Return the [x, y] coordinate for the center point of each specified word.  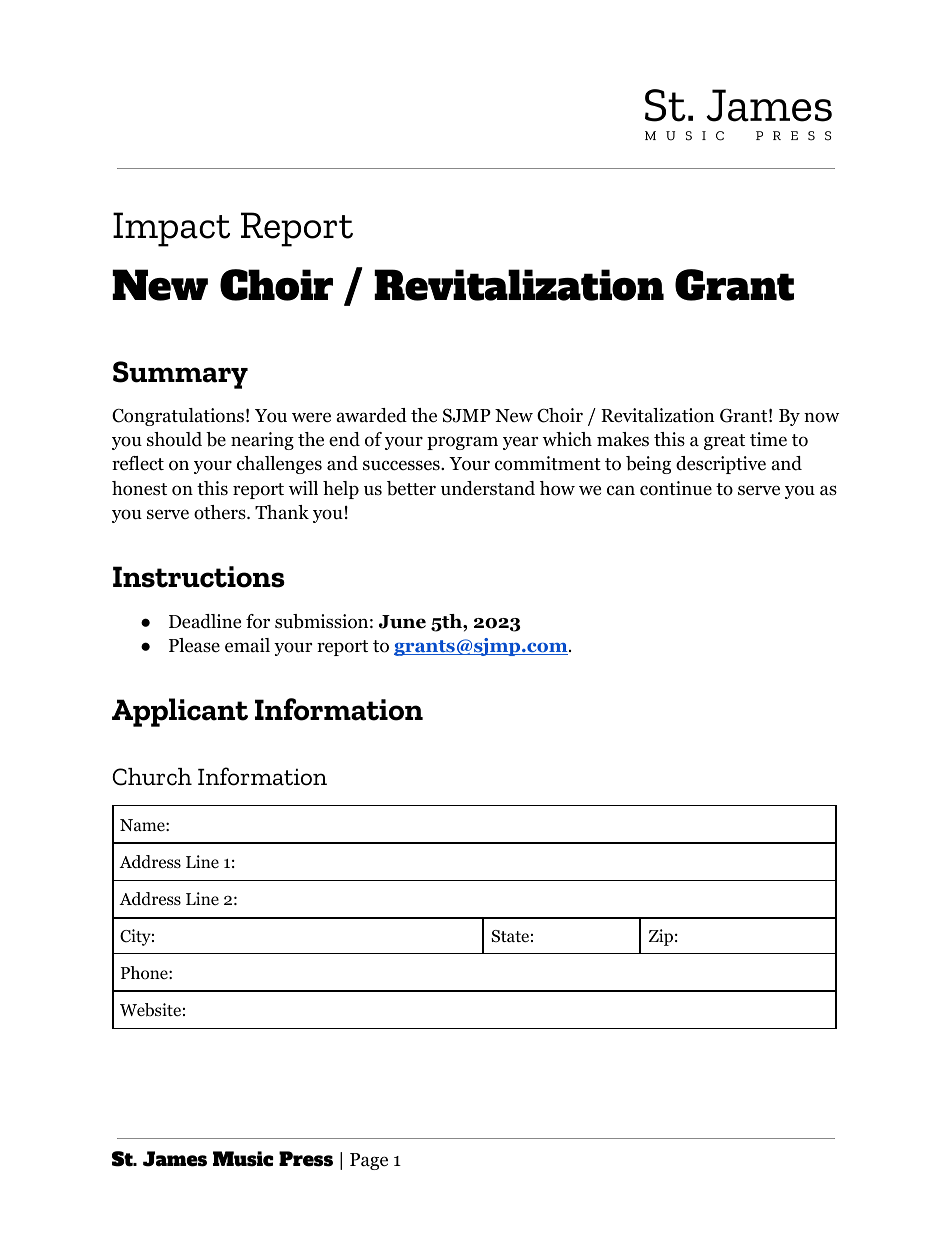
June [402, 622]
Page [369, 1161]
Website [150, 1010]
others [221, 512]
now [821, 417]
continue [676, 488]
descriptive [721, 465]
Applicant [180, 712]
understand [488, 488]
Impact [171, 229]
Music [243, 1159]
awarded [372, 415]
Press [306, 1159]
